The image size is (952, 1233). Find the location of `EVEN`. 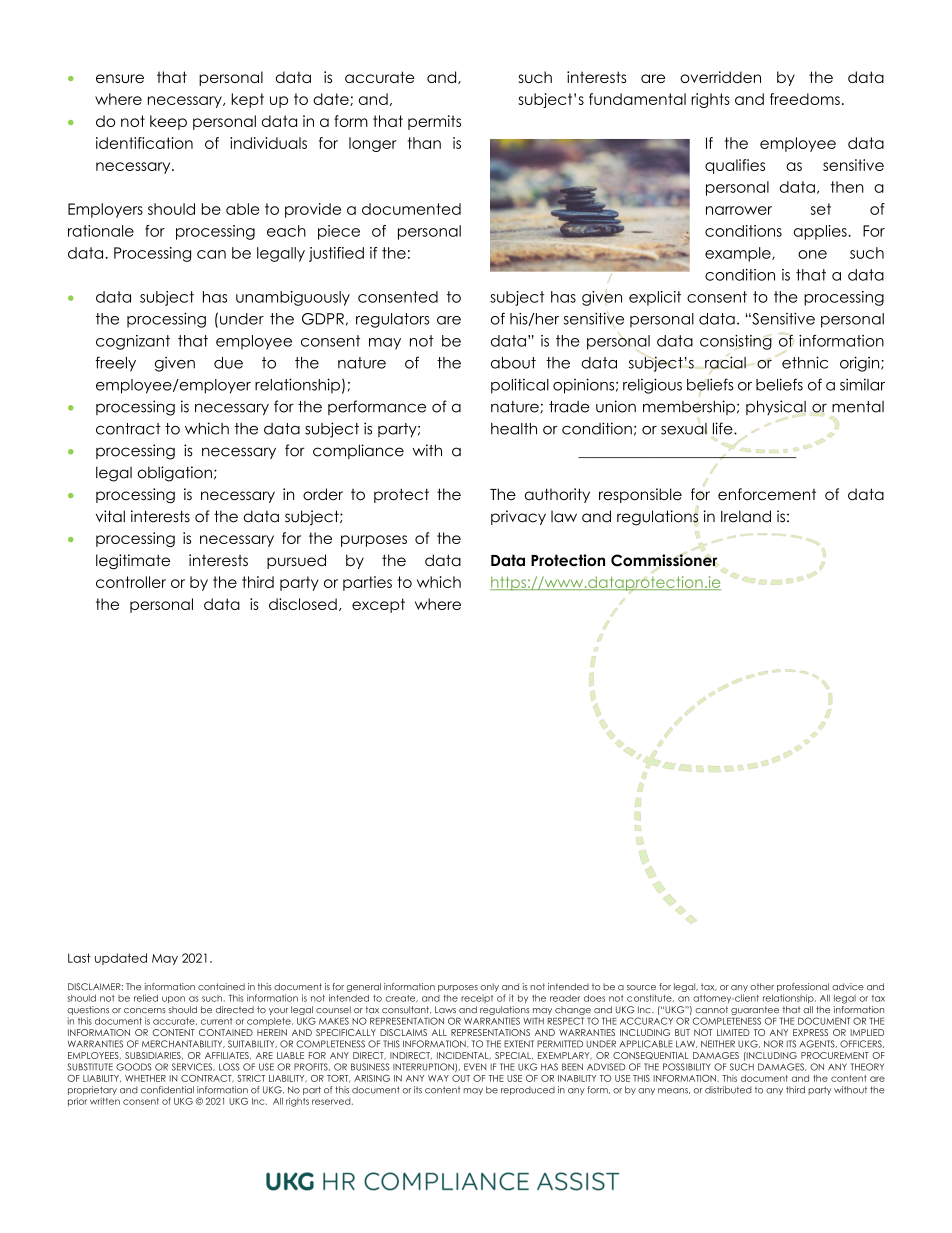

EVEN is located at coordinates (475, 1067).
